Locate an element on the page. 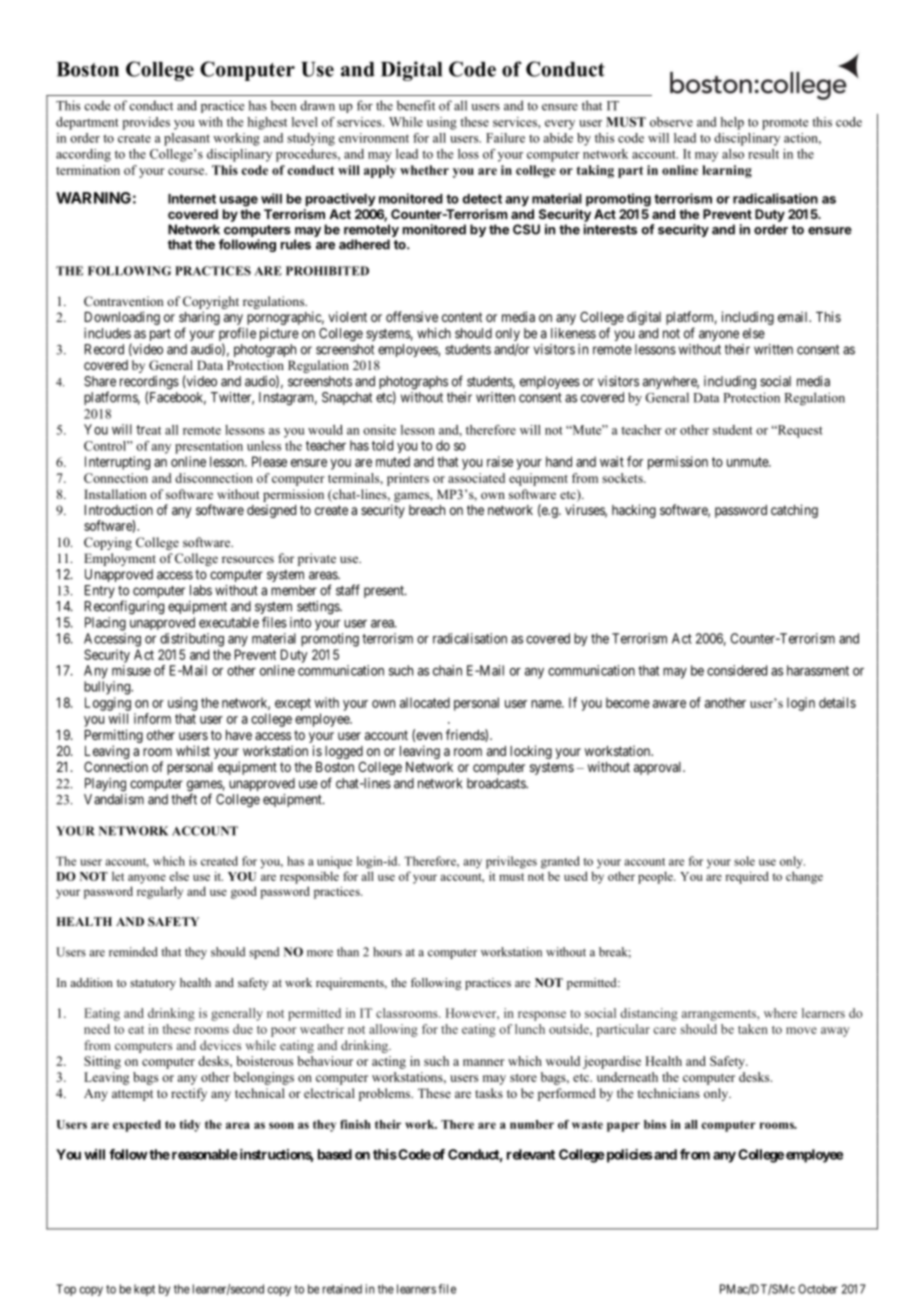 The height and width of the image is (1307, 924). also is located at coordinates (733, 154).
